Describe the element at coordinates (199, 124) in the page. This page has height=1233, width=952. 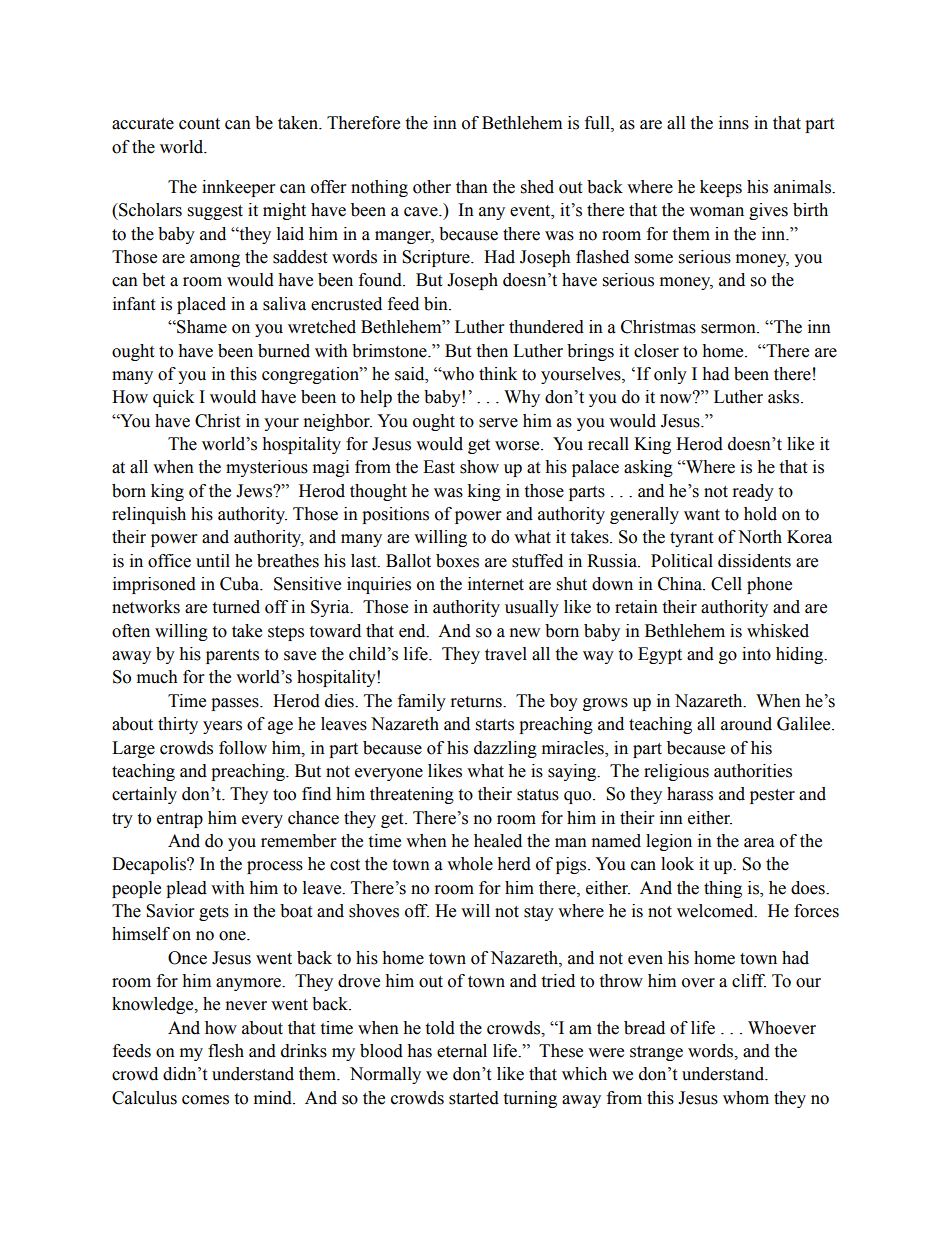
I see `count` at that location.
